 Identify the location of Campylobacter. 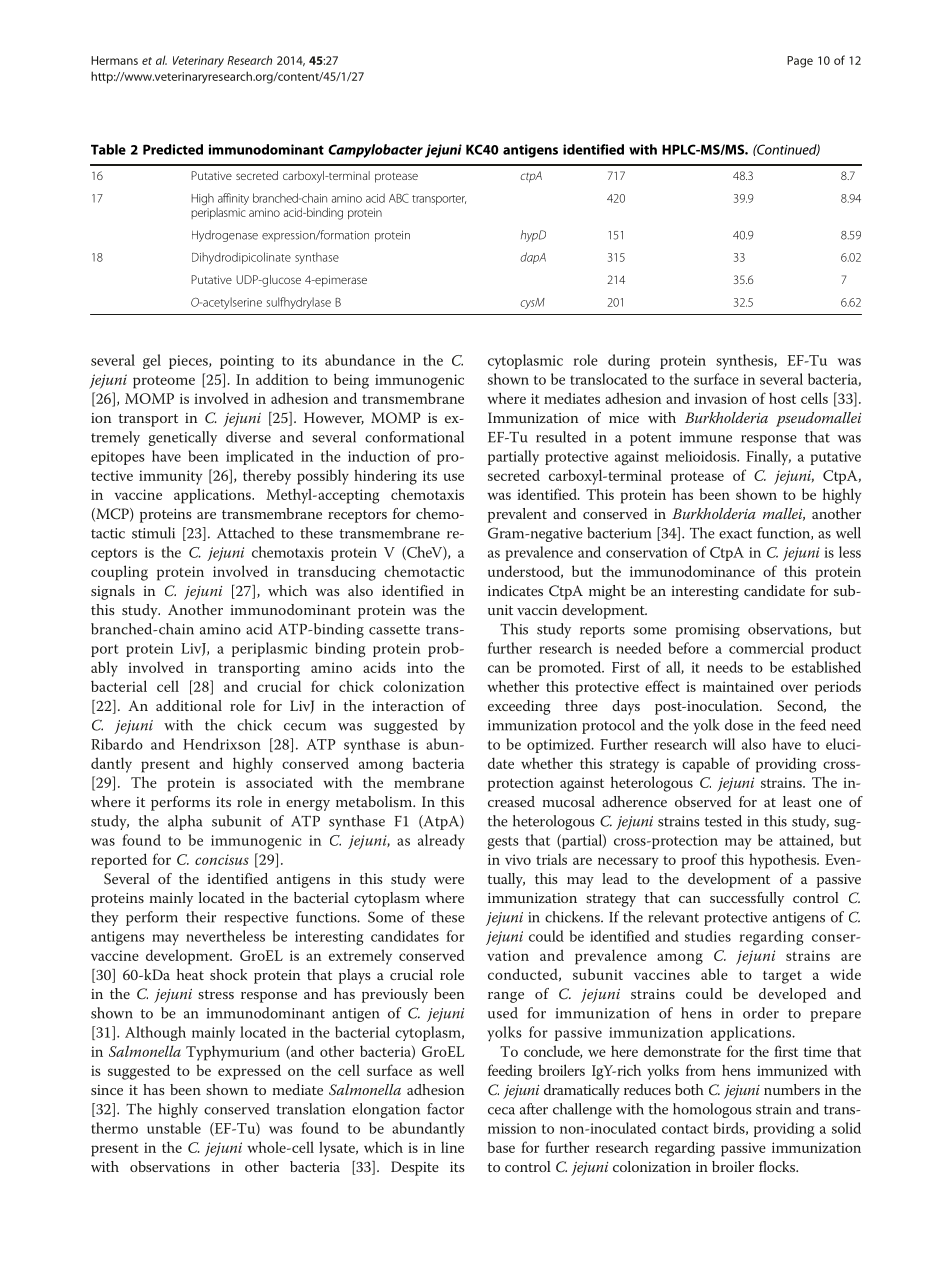
(375, 151).
